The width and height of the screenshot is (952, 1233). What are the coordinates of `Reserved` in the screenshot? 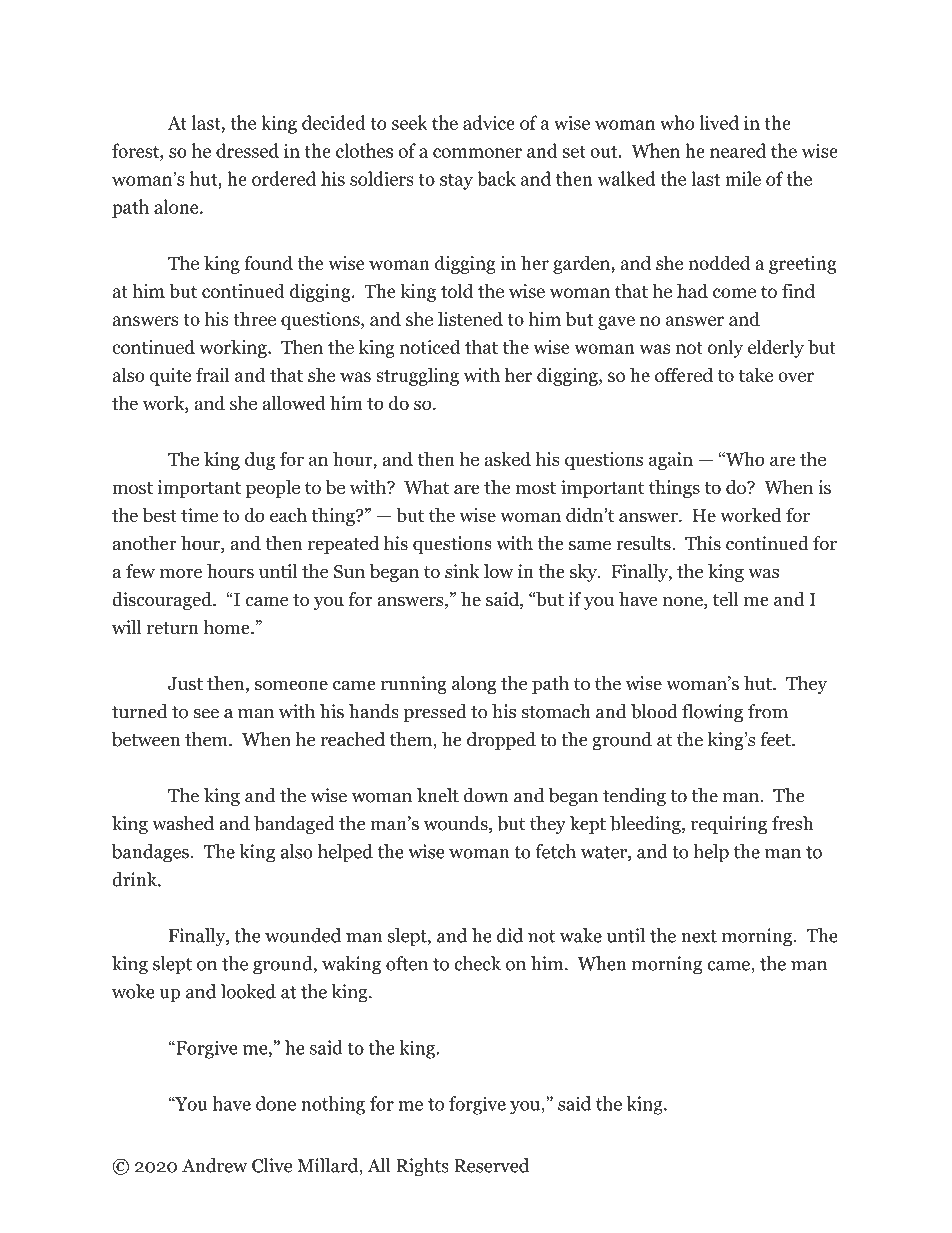 It's located at (491, 1165).
